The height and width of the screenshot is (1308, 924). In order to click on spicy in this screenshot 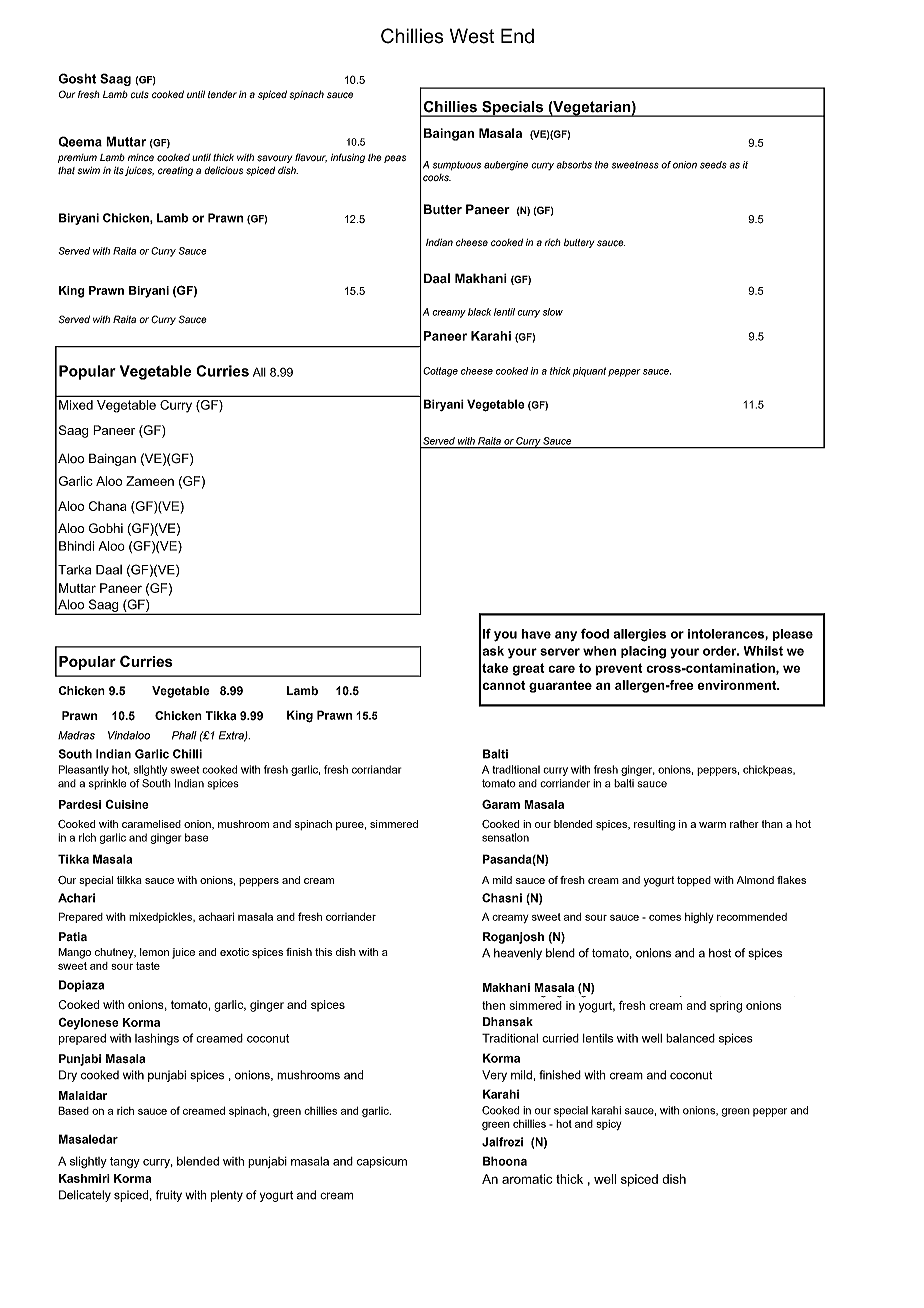, I will do `click(608, 1125)`.
